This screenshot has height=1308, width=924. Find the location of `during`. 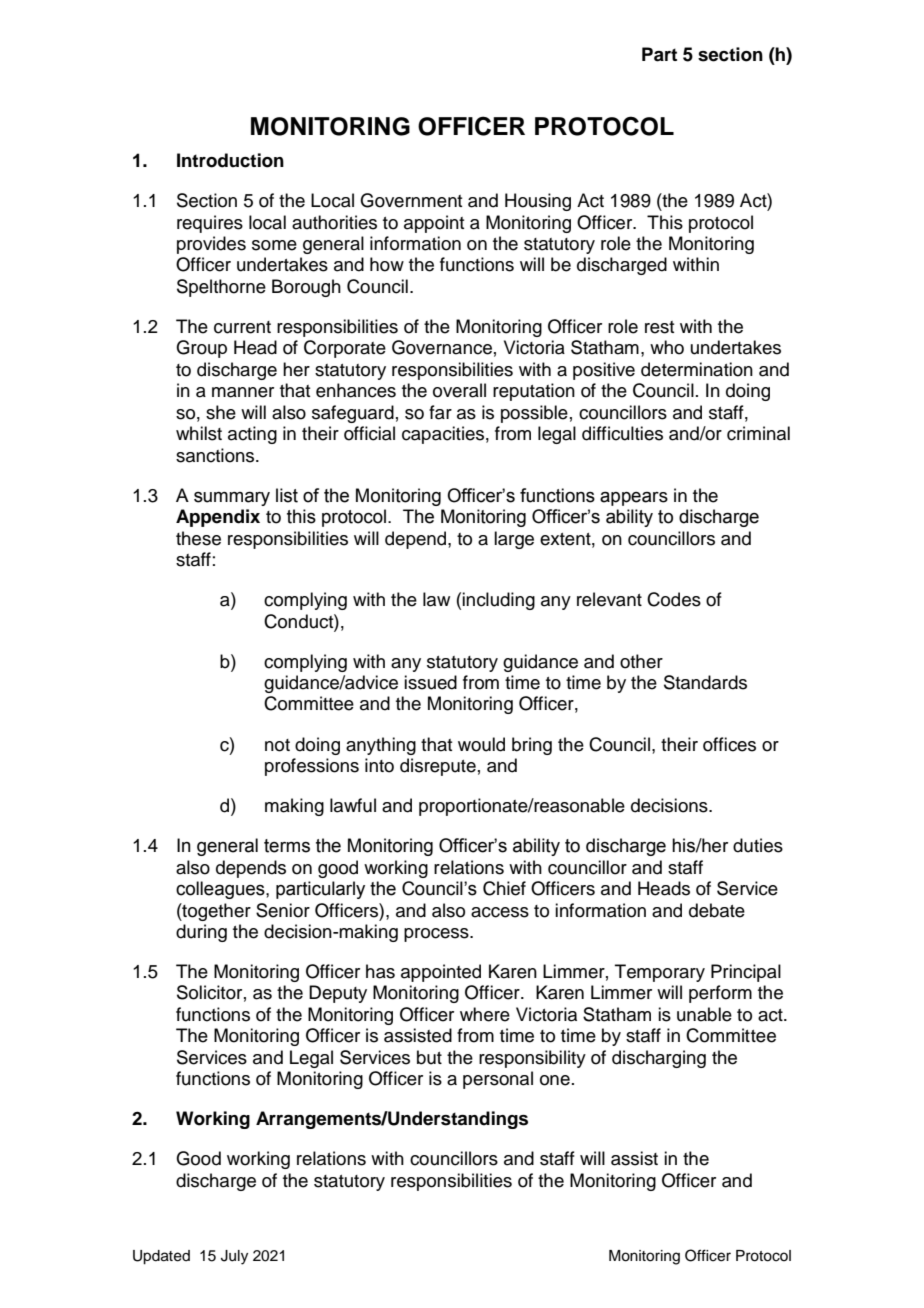

during is located at coordinates (201, 933).
